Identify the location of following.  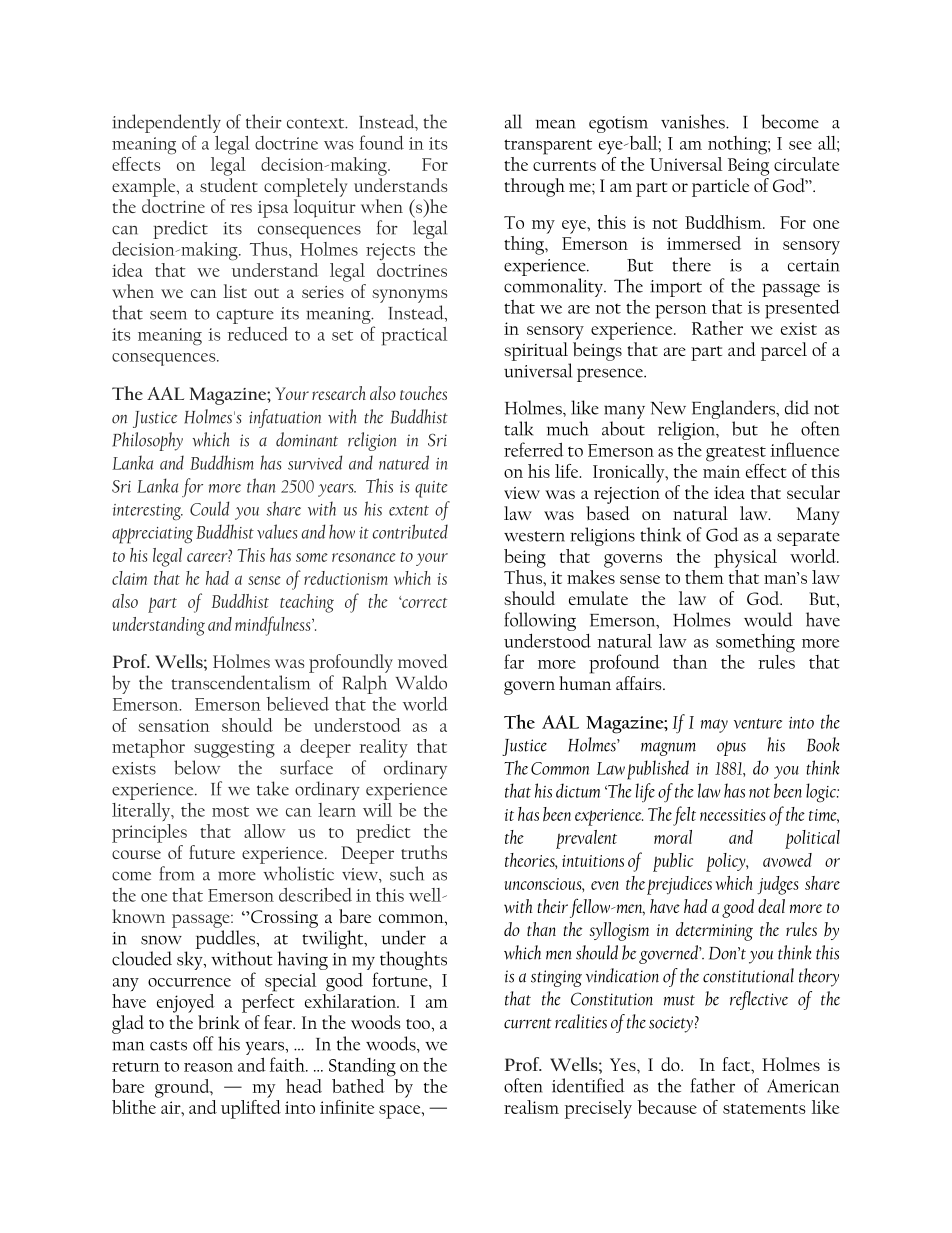
(540, 623).
